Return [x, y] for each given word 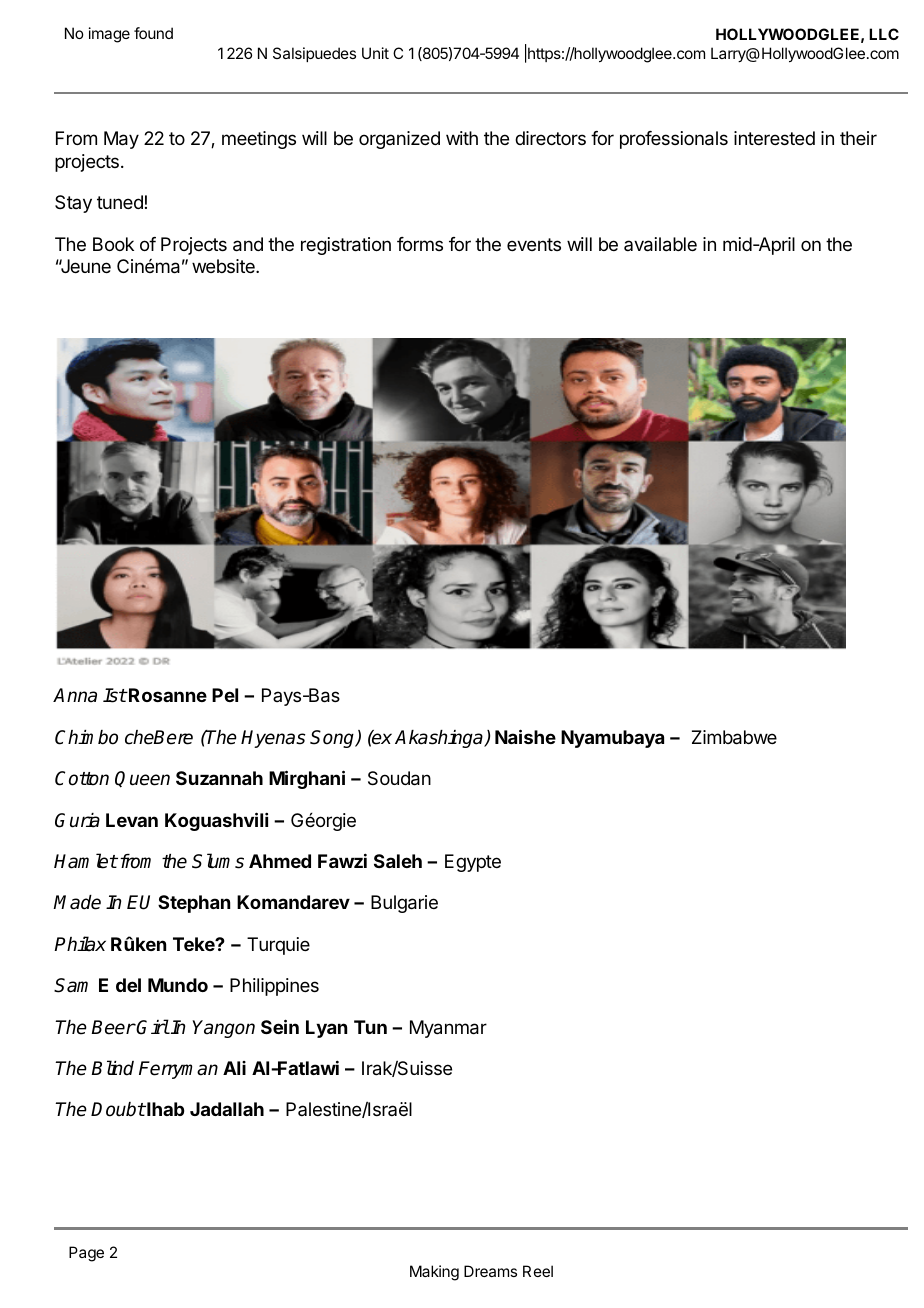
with [462, 138]
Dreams [490, 1271]
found [153, 33]
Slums [218, 861]
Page [86, 1254]
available [660, 244]
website [224, 266]
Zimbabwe [734, 737]
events [534, 244]
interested [774, 138]
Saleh [398, 861]
